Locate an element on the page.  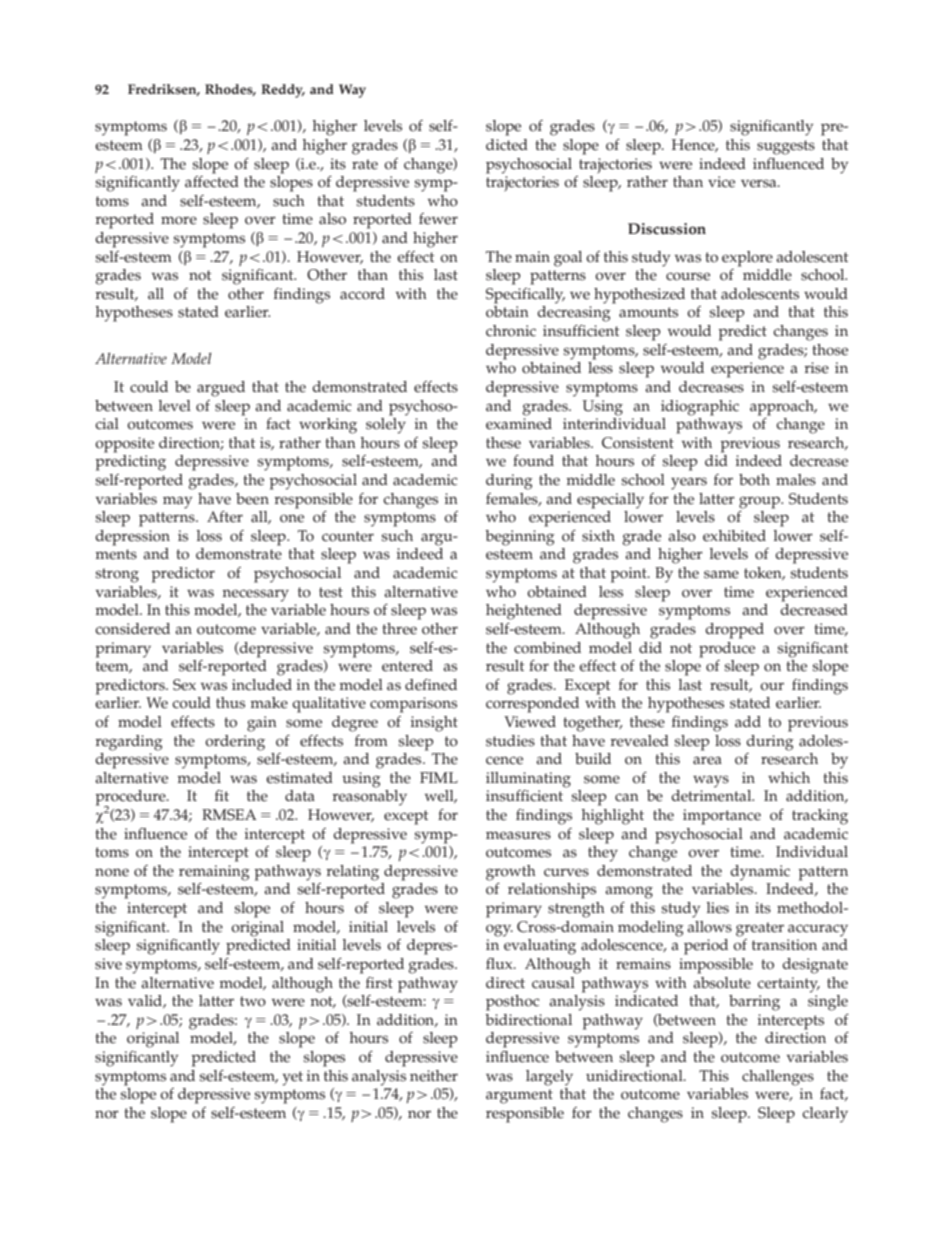
suggests is located at coordinates (786, 147).
